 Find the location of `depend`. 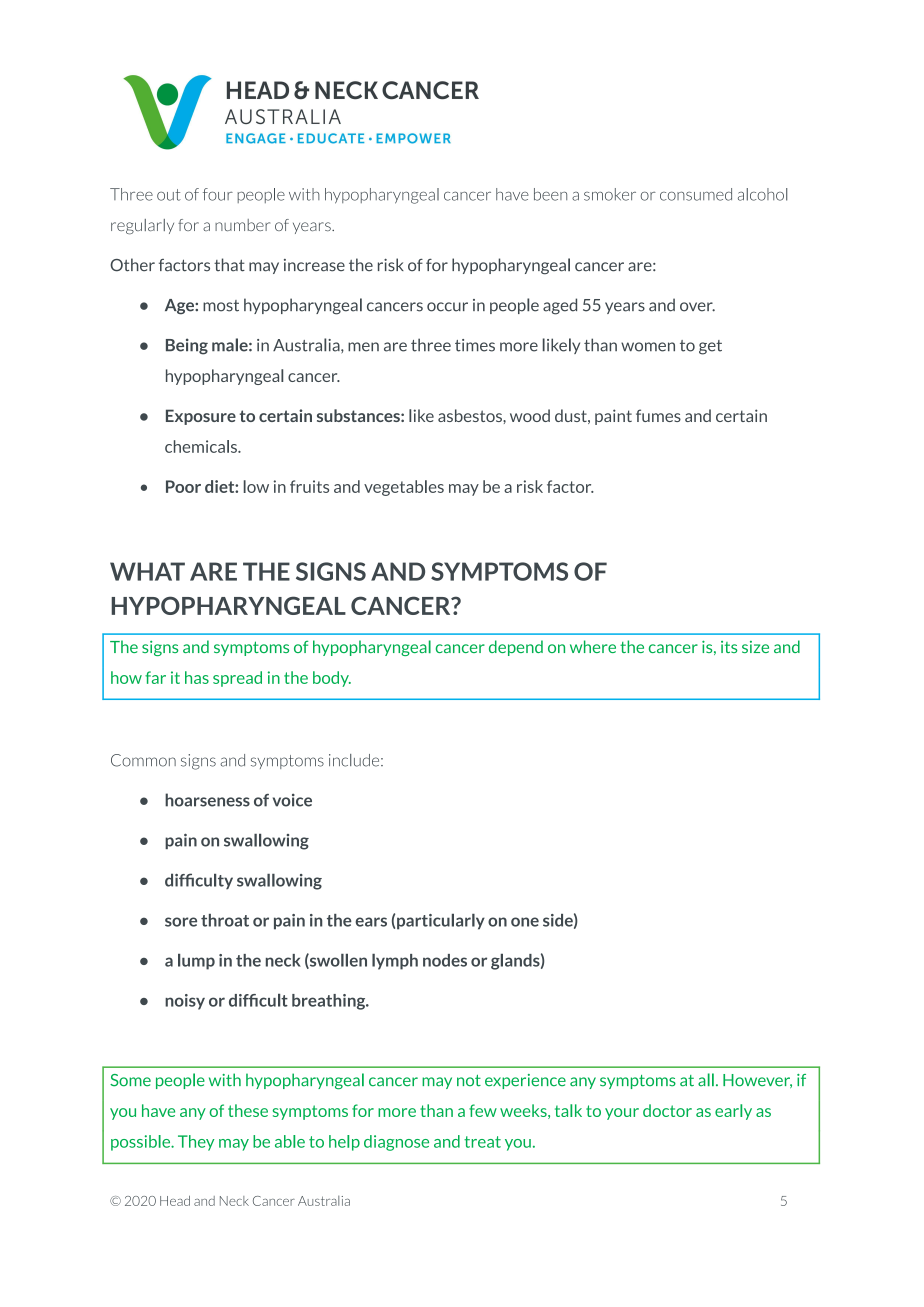

depend is located at coordinates (516, 648).
